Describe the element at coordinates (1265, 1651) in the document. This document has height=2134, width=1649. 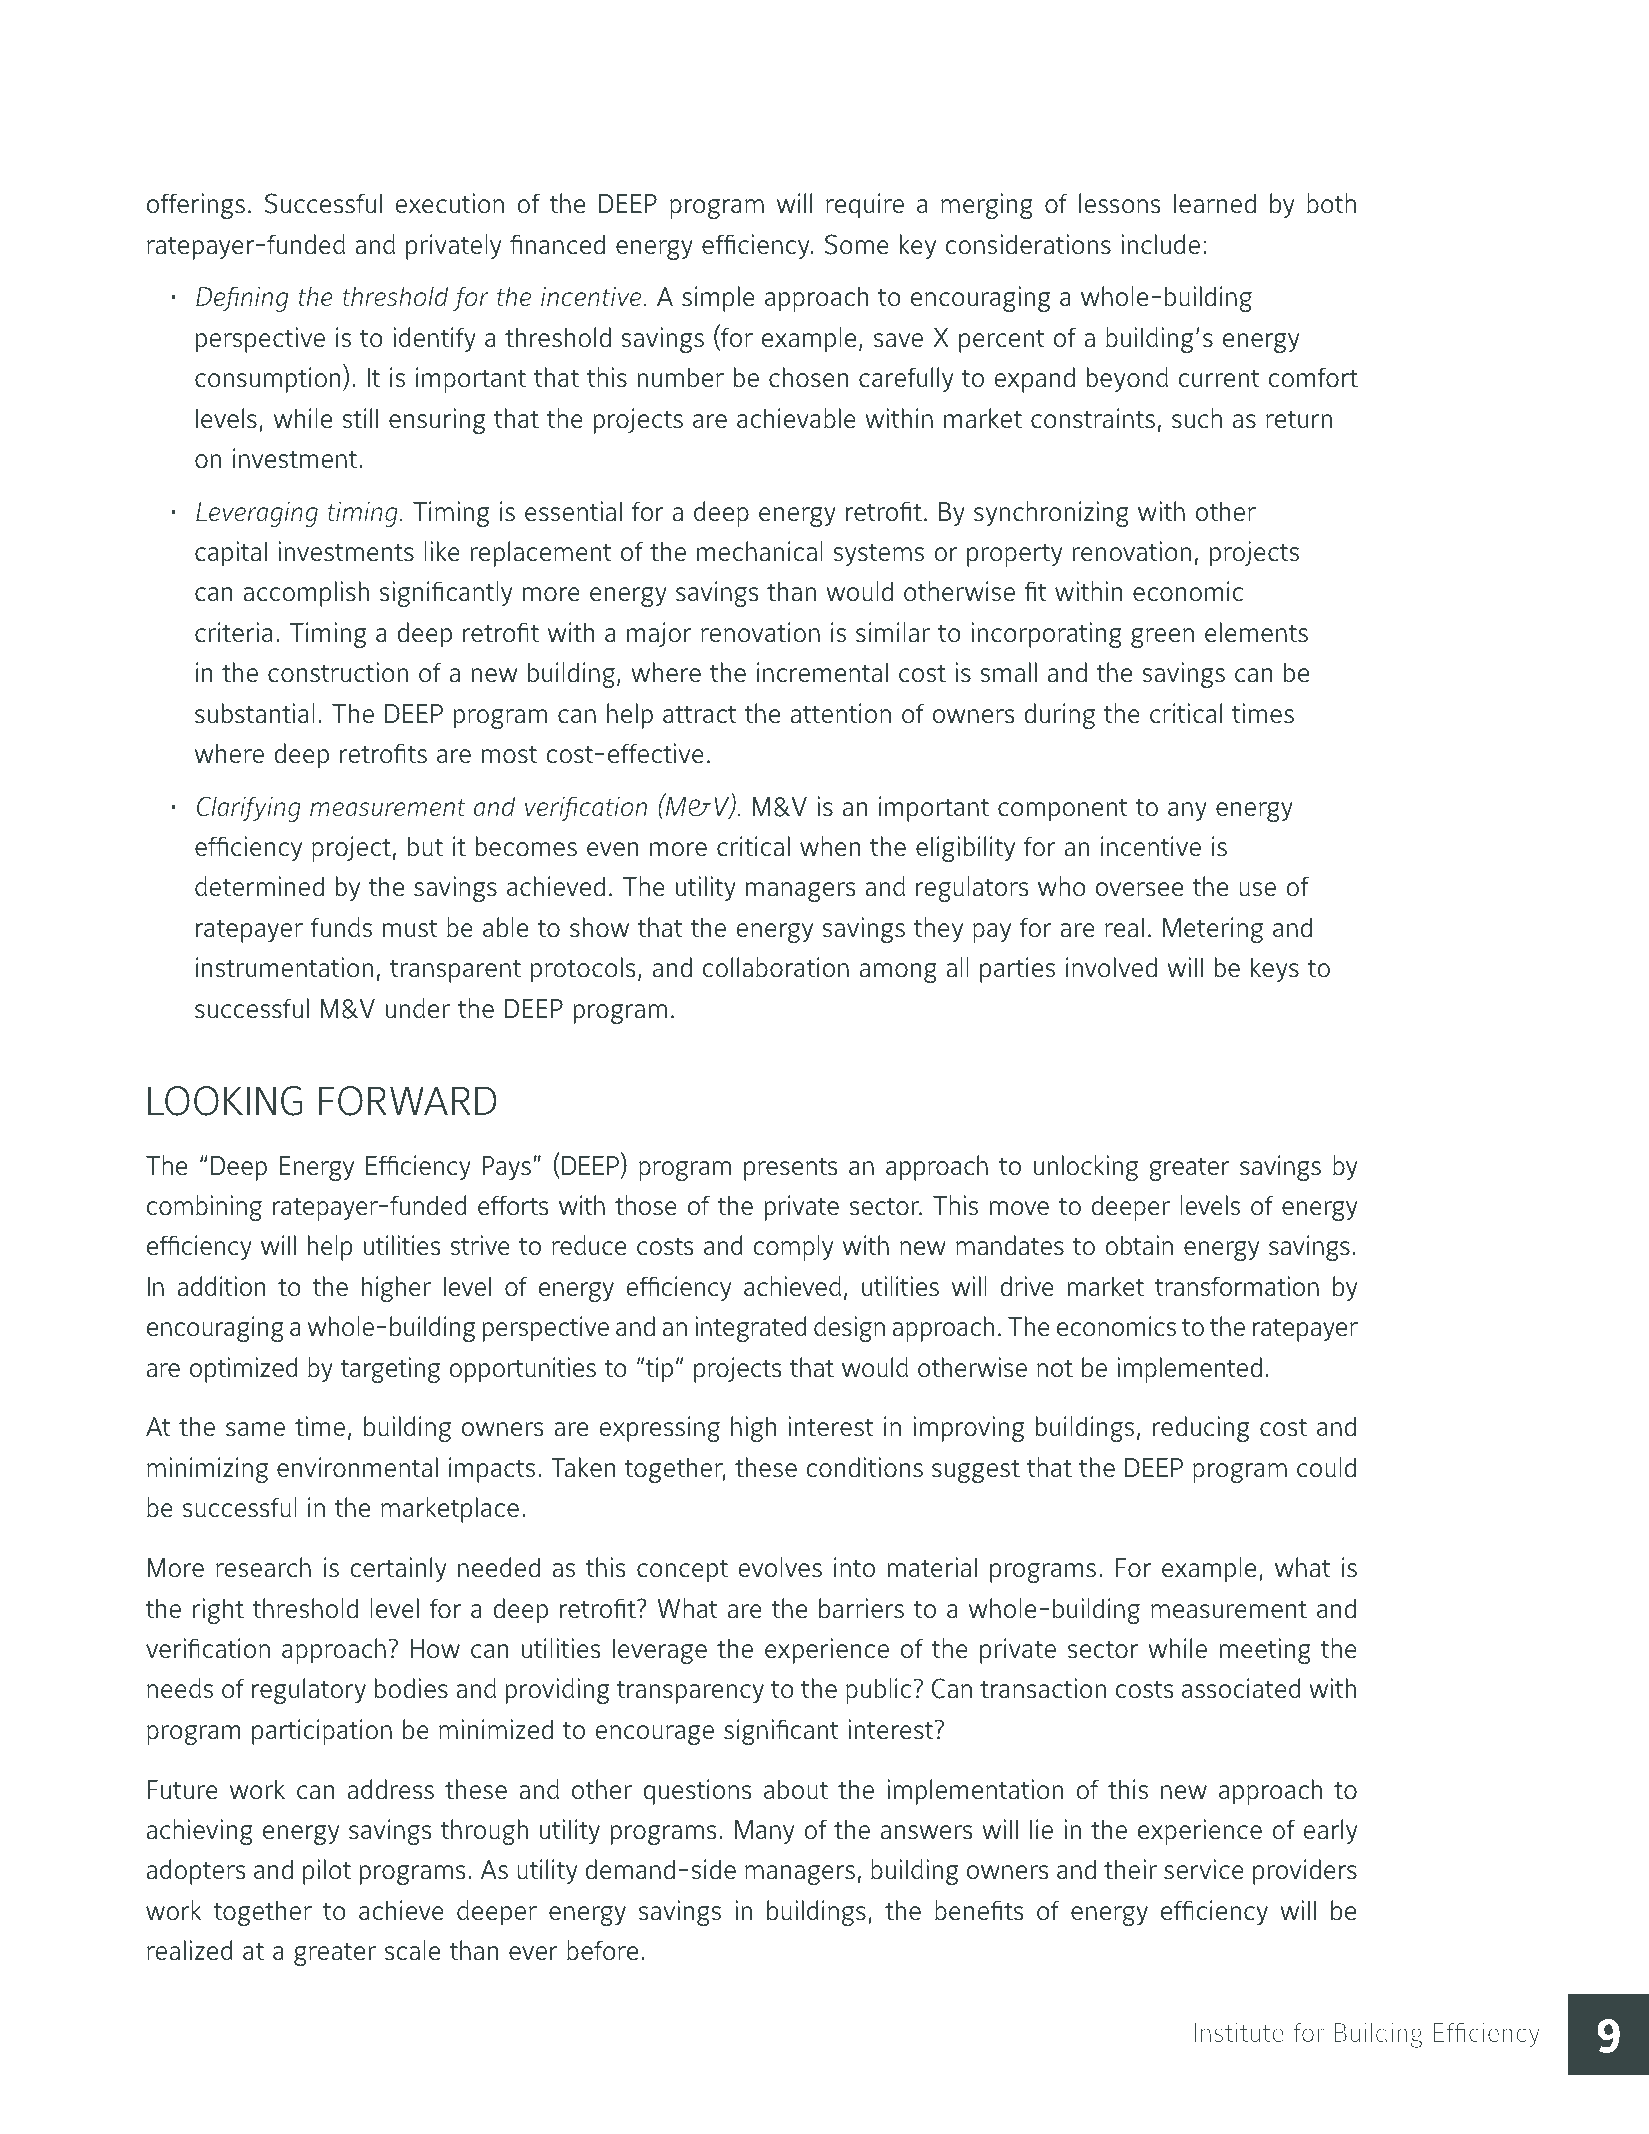
I see `meeting` at that location.
